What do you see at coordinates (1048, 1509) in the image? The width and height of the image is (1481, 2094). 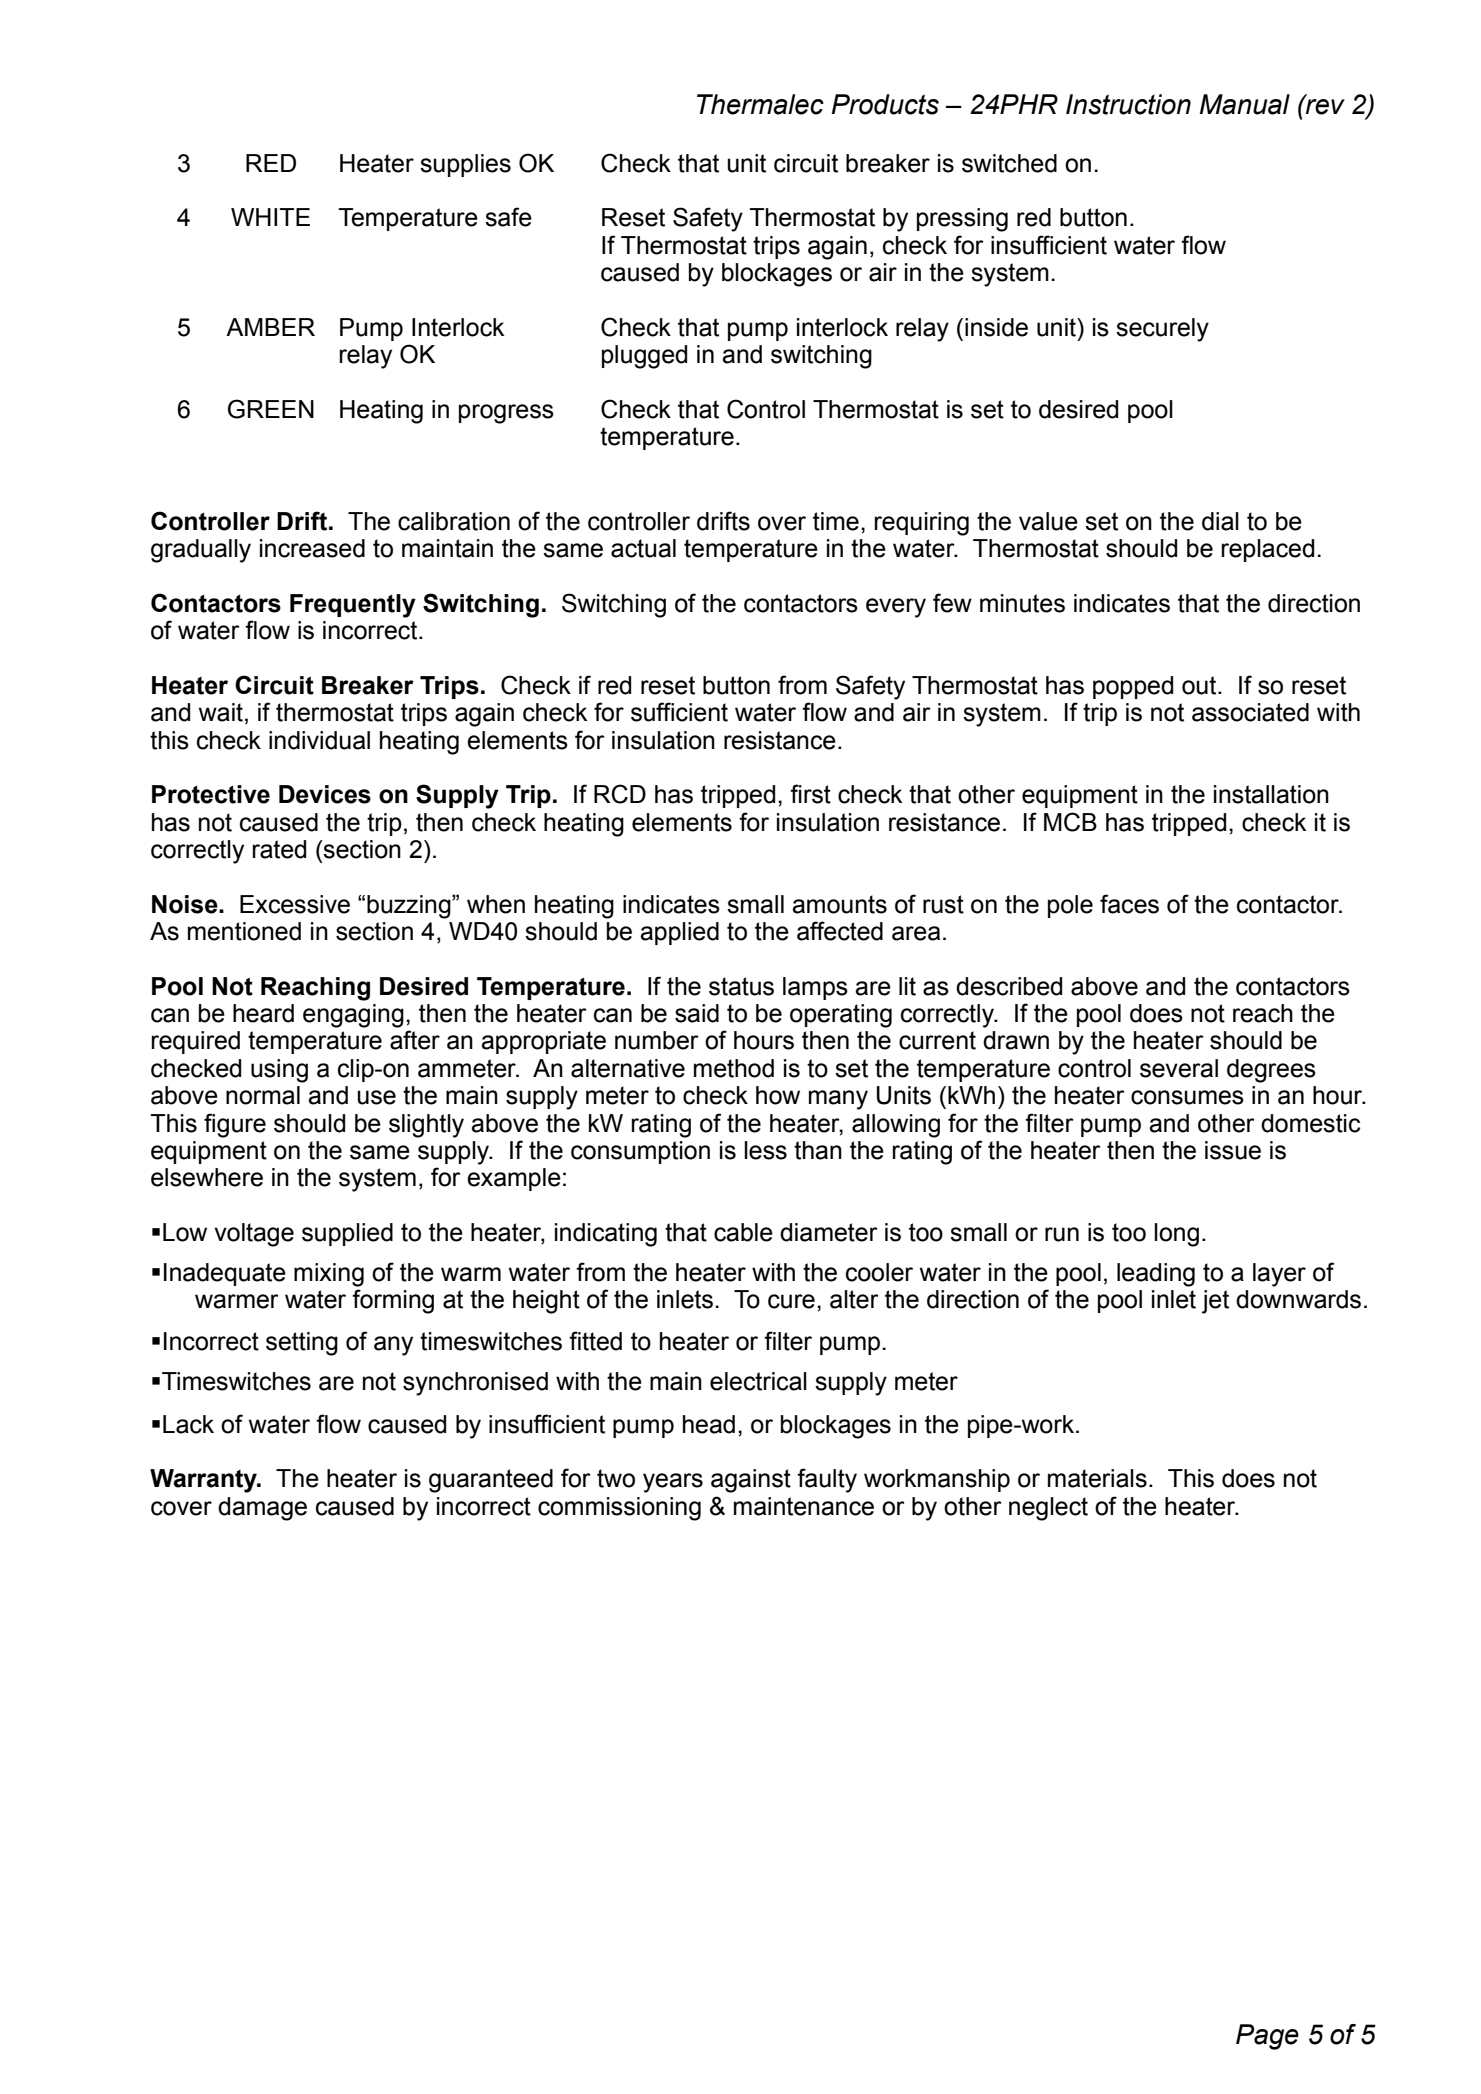 I see `neglect` at bounding box center [1048, 1509].
